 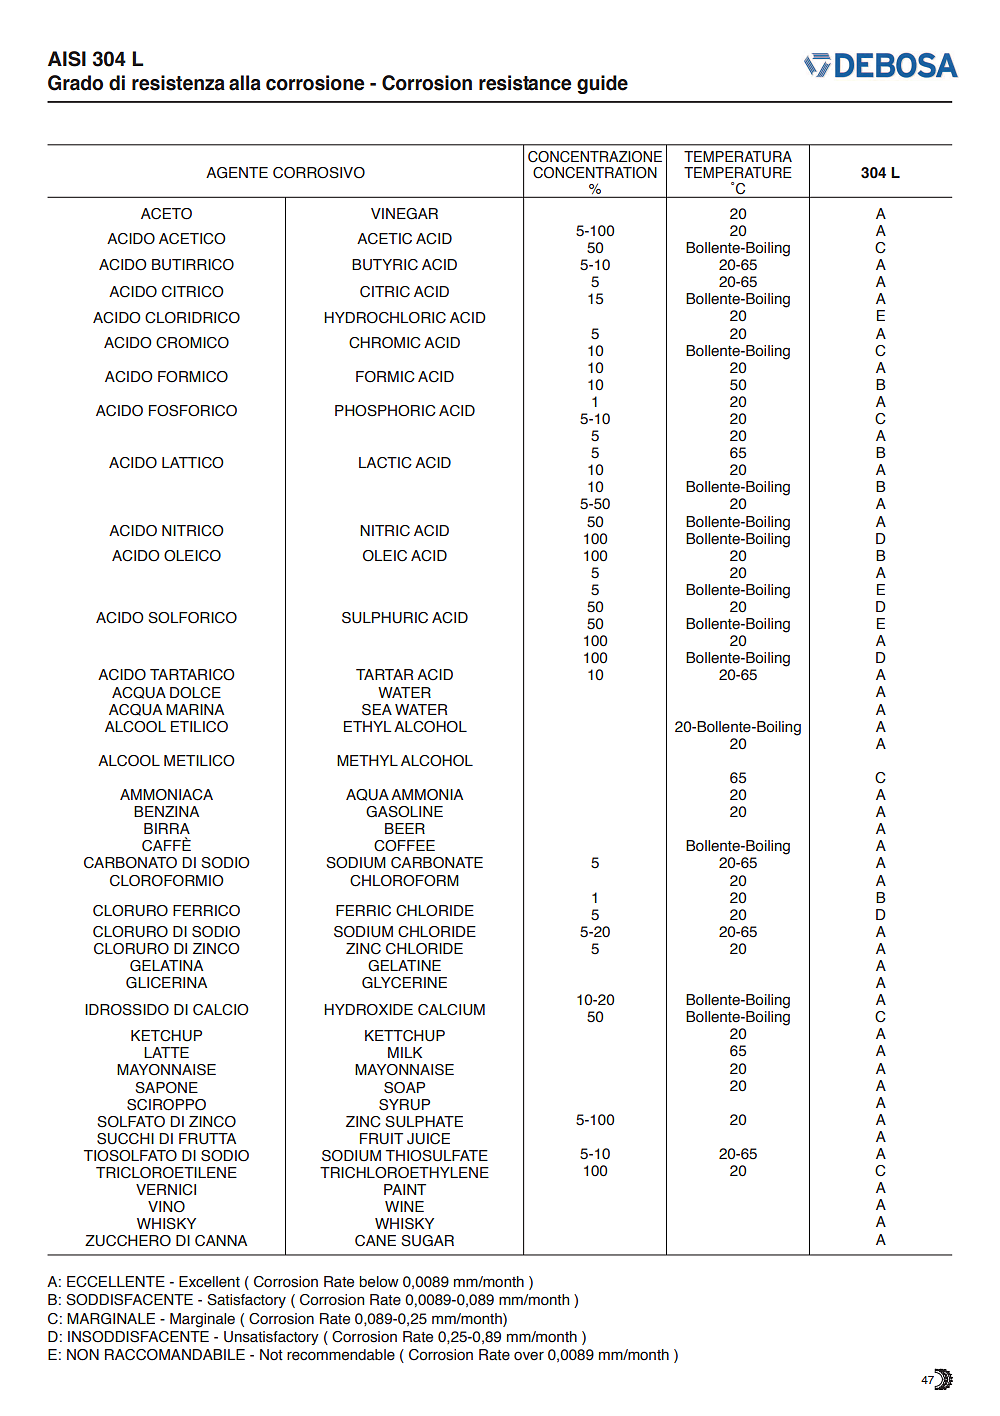 I want to click on CHLOROFORM, so click(x=404, y=881).
